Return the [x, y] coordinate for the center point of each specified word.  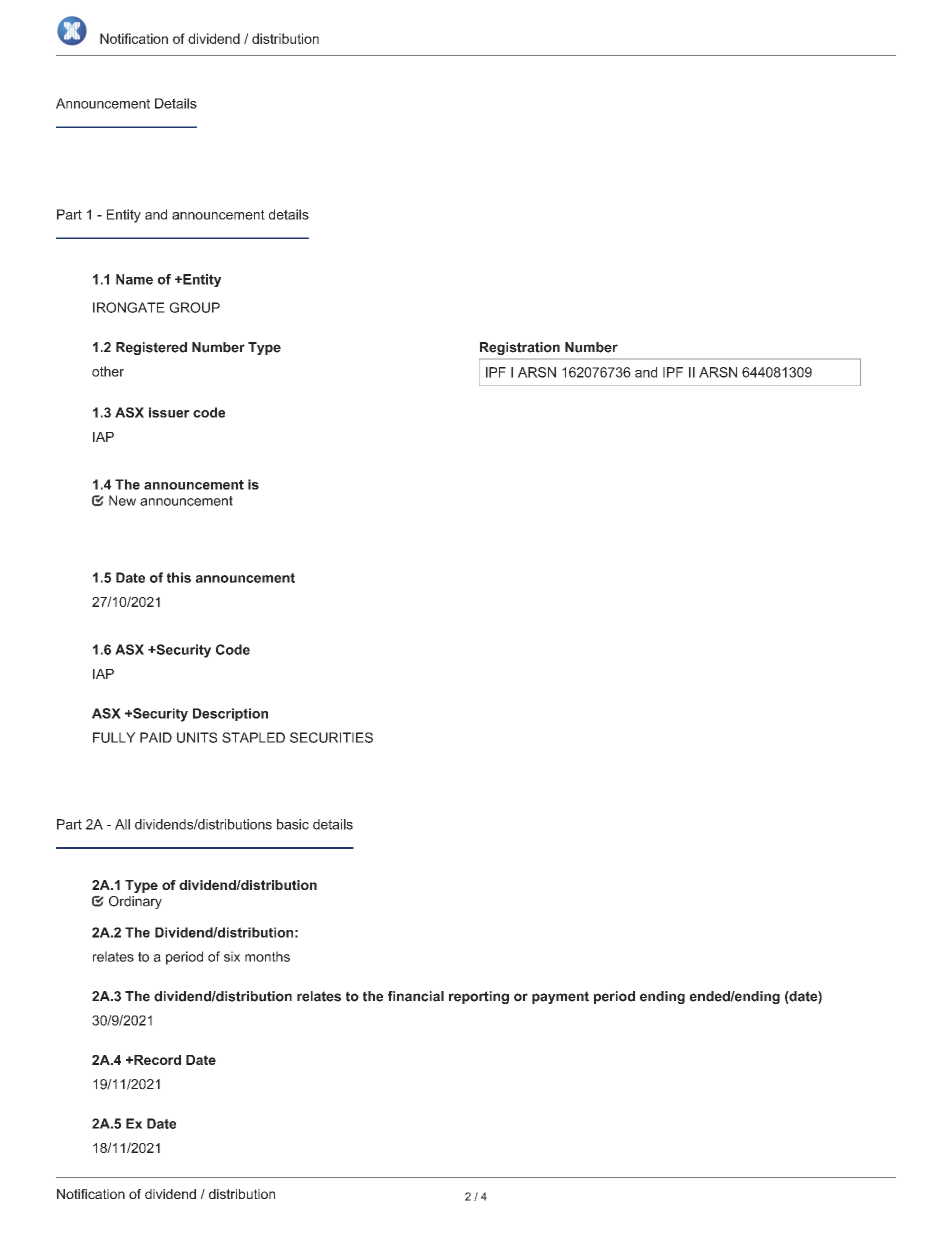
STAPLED [253, 737]
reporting [479, 997]
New [122, 500]
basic [293, 824]
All [122, 824]
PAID [156, 737]
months [267, 956]
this [179, 577]
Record [156, 1060]
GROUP [194, 307]
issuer [169, 412]
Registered [151, 348]
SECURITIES [331, 737]
